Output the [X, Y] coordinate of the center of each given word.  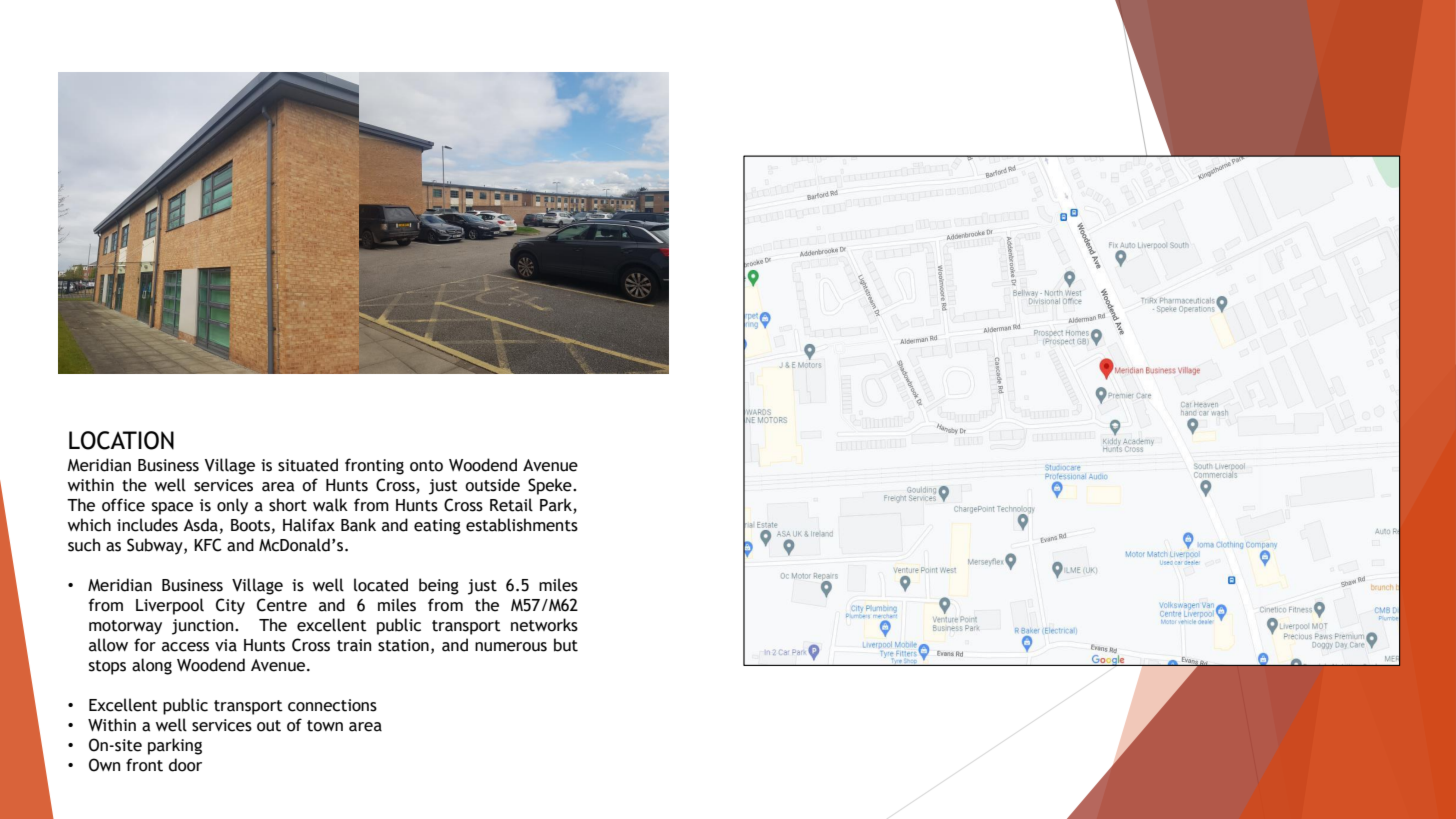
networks [544, 625]
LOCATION [121, 440]
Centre [282, 605]
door [185, 765]
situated [308, 465]
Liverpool [170, 606]
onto [426, 466]
